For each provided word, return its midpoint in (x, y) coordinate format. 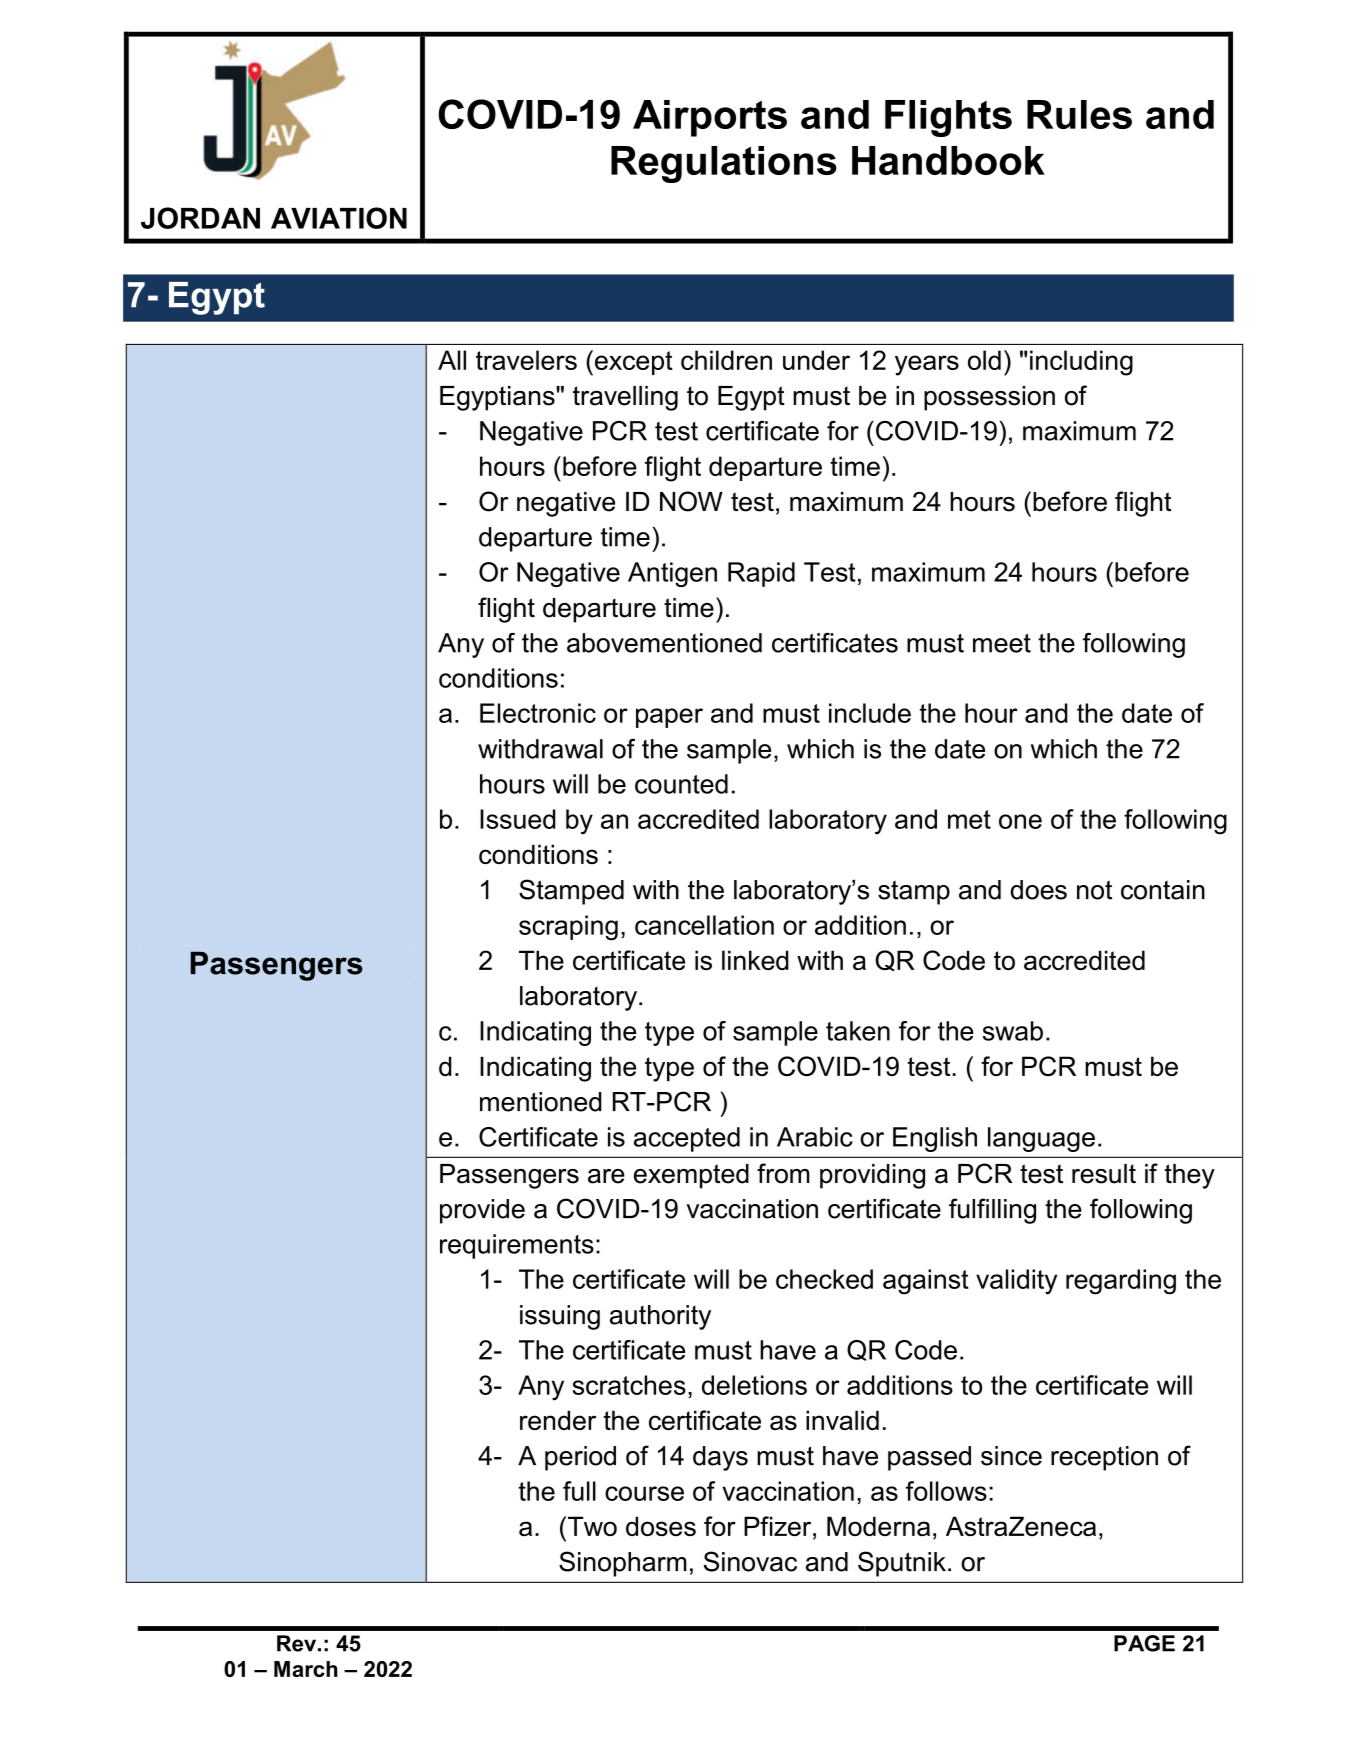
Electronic (538, 713)
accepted (687, 1139)
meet (1002, 643)
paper (669, 718)
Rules (1079, 114)
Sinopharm (623, 1564)
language (1041, 1139)
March (306, 1669)
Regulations (724, 164)
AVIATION (339, 218)
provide (482, 1211)
